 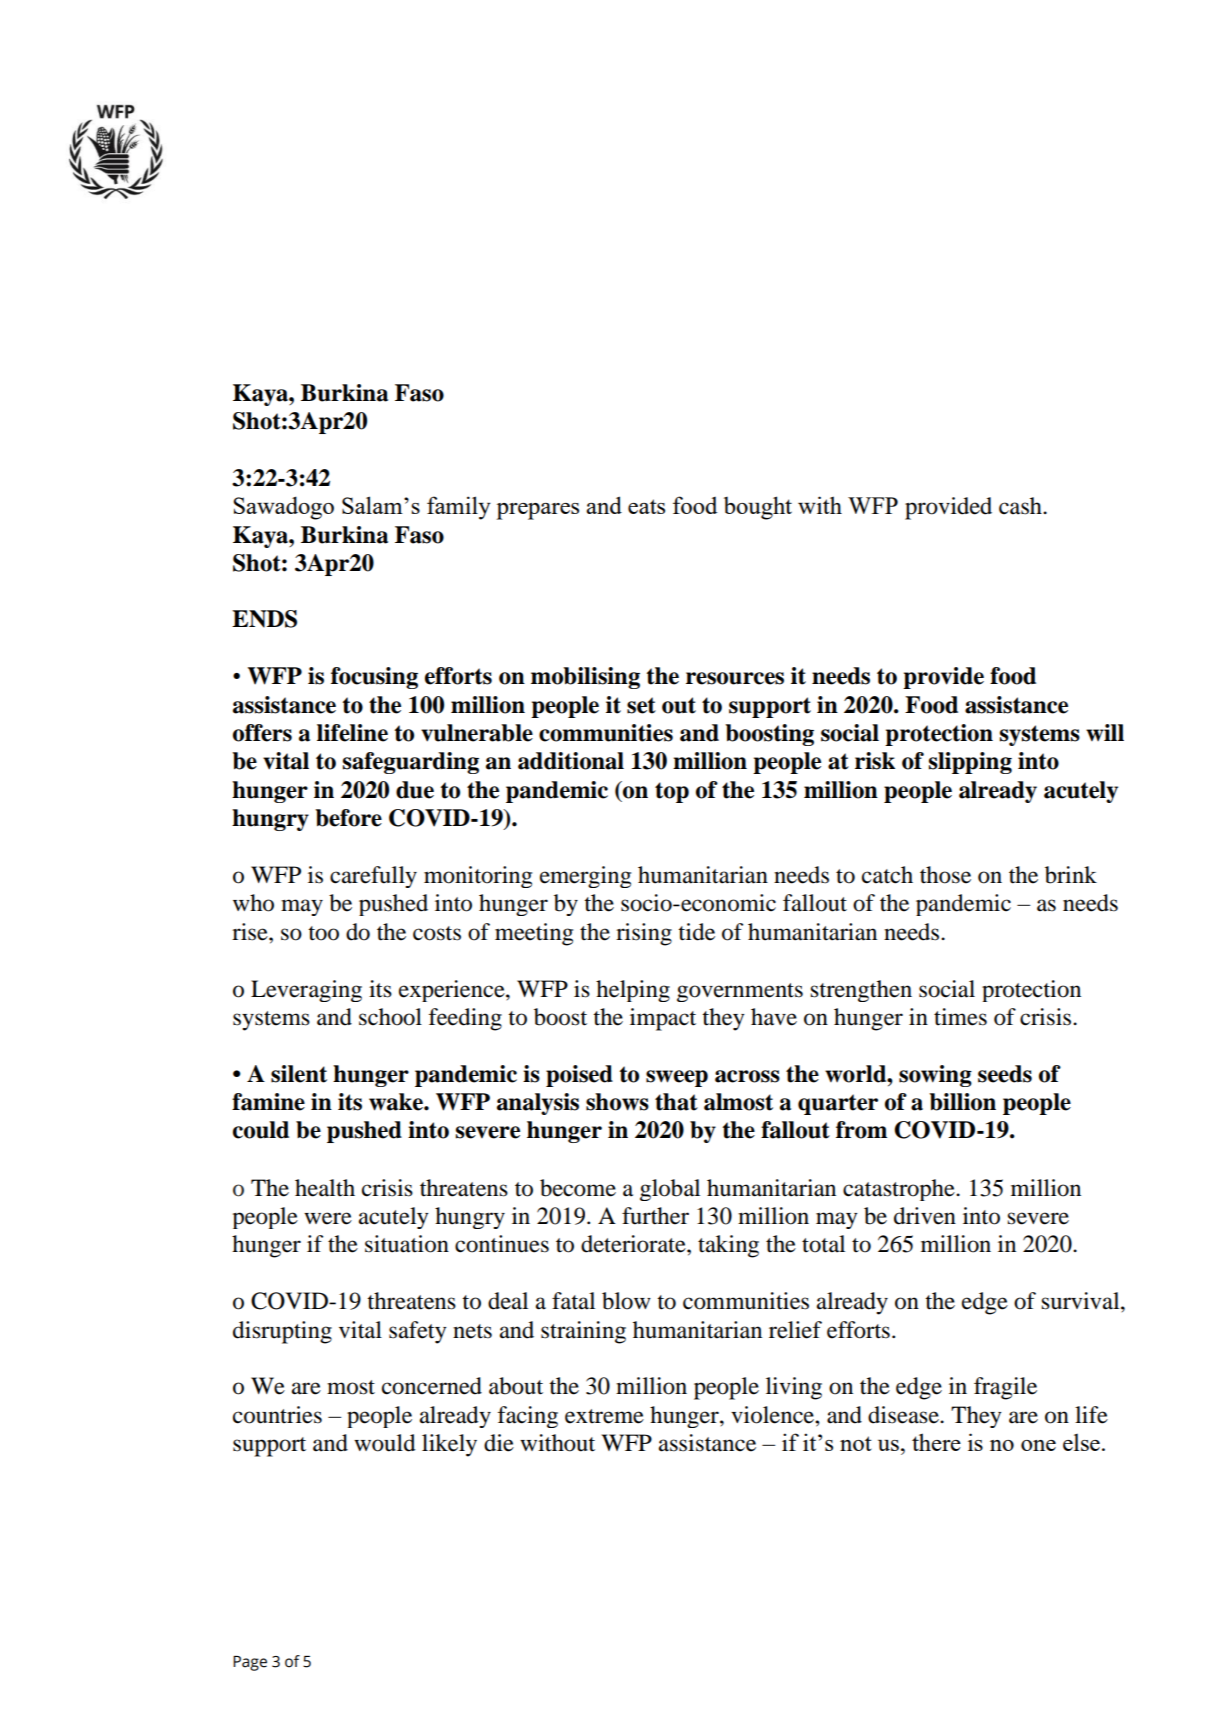 I want to click on Page, so click(x=250, y=1663).
